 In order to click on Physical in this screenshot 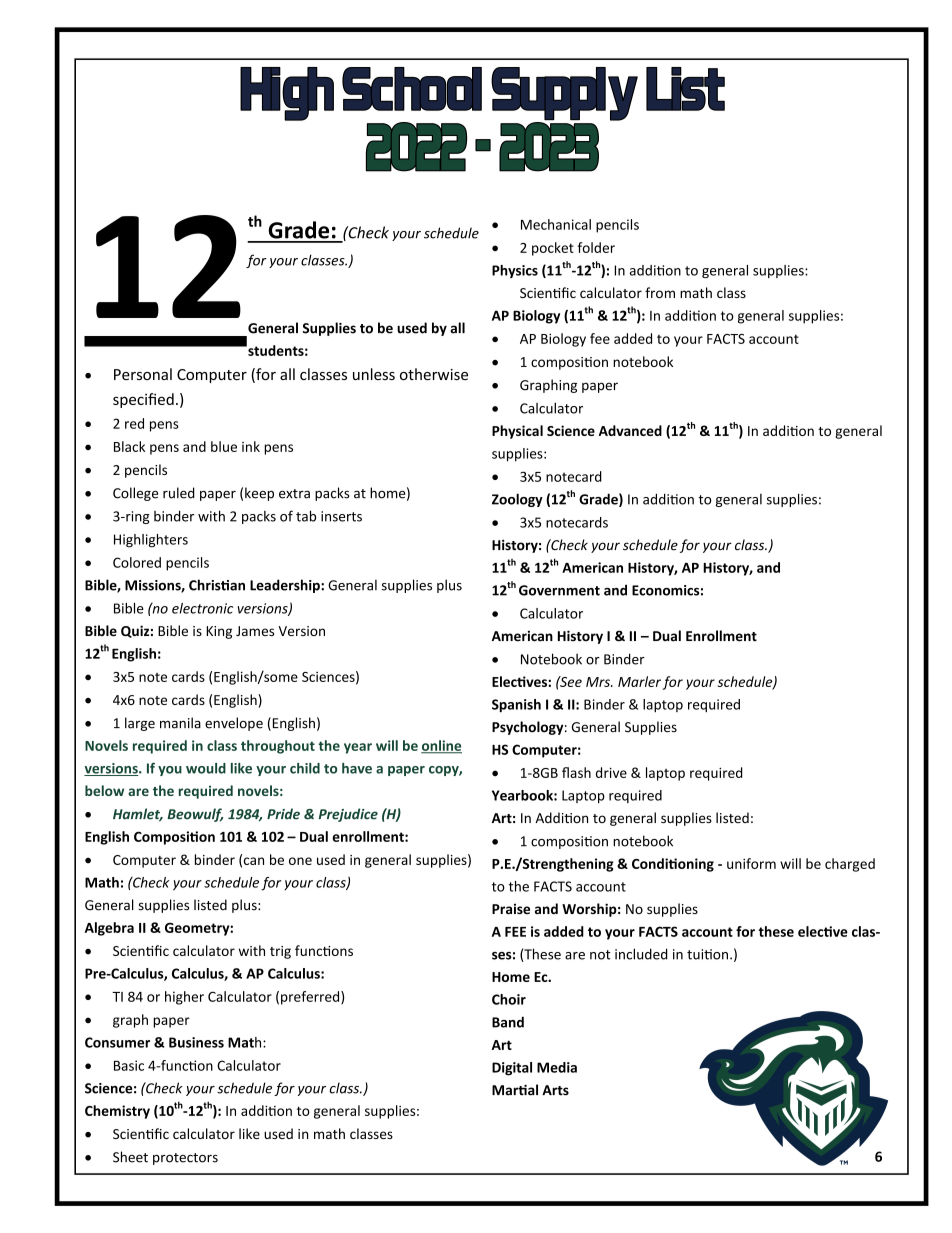, I will do `click(517, 432)`.
